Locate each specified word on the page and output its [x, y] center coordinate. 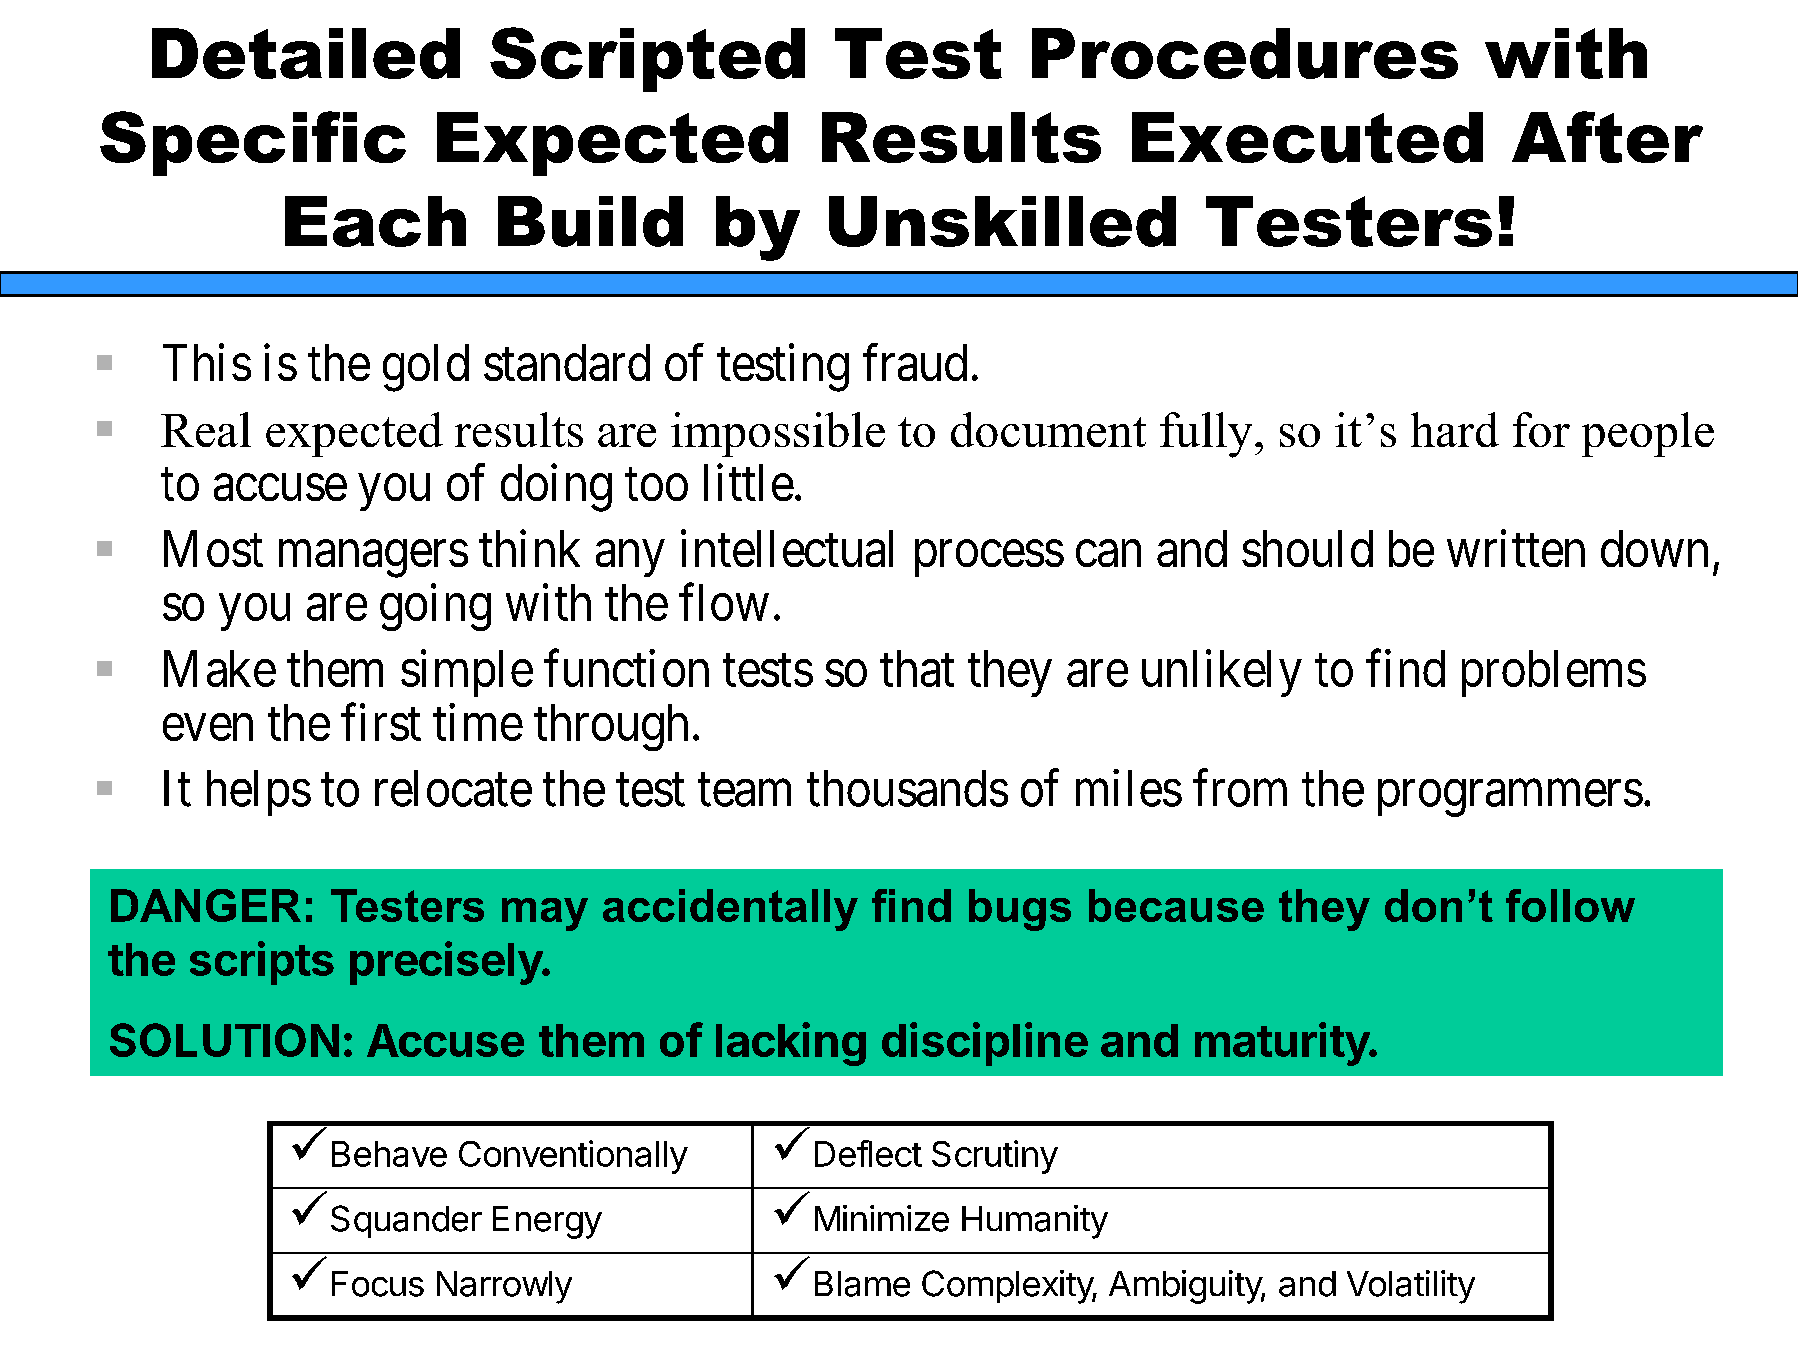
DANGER [206, 905]
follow [1570, 905]
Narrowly [504, 1287]
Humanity [1035, 1222]
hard [1455, 429]
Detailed [306, 53]
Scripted [647, 59]
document [1048, 429]
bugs [1020, 910]
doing [556, 488]
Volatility [1411, 1287]
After [1607, 137]
